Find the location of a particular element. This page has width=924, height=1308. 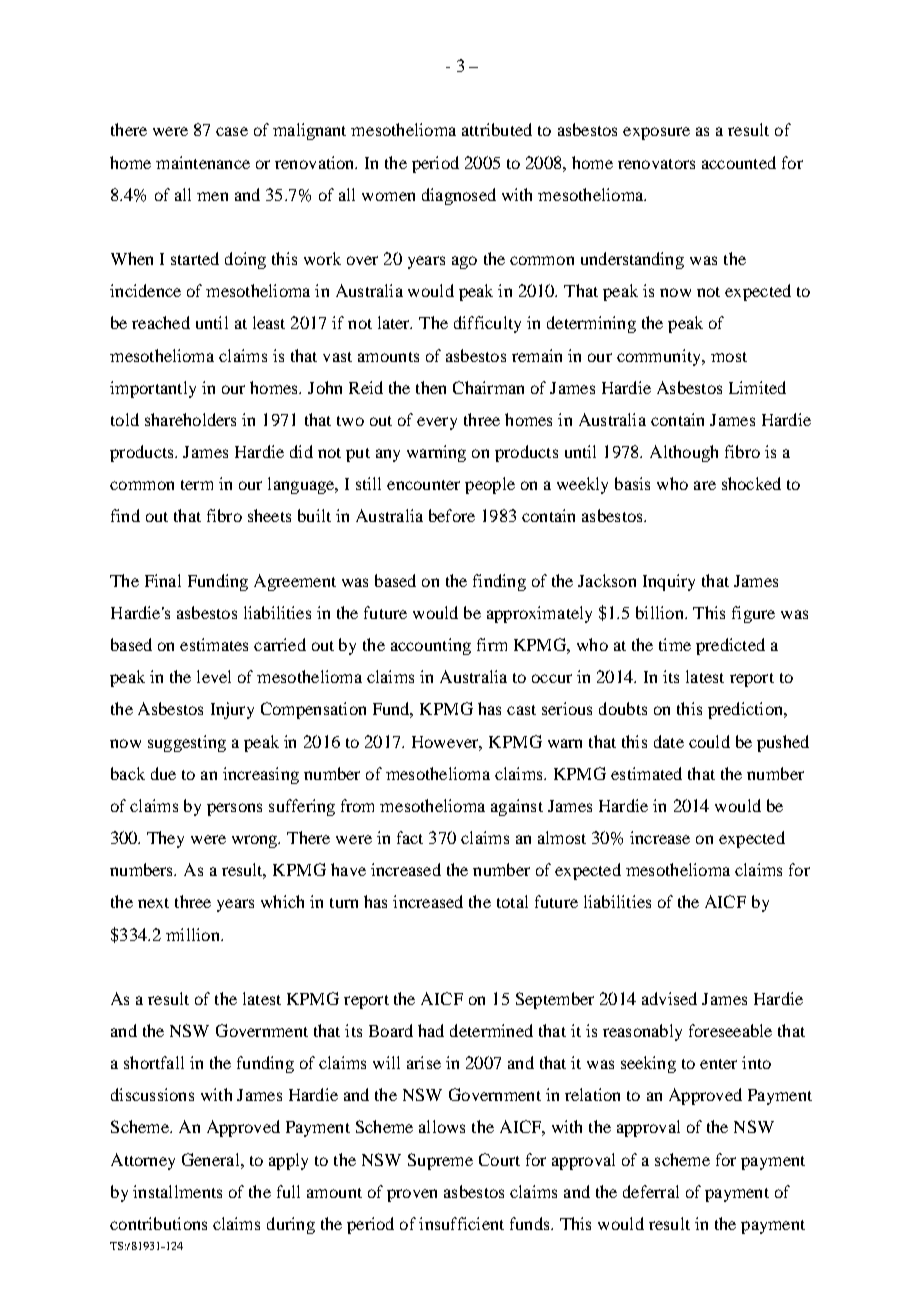

maintenance is located at coordinates (203, 162).
